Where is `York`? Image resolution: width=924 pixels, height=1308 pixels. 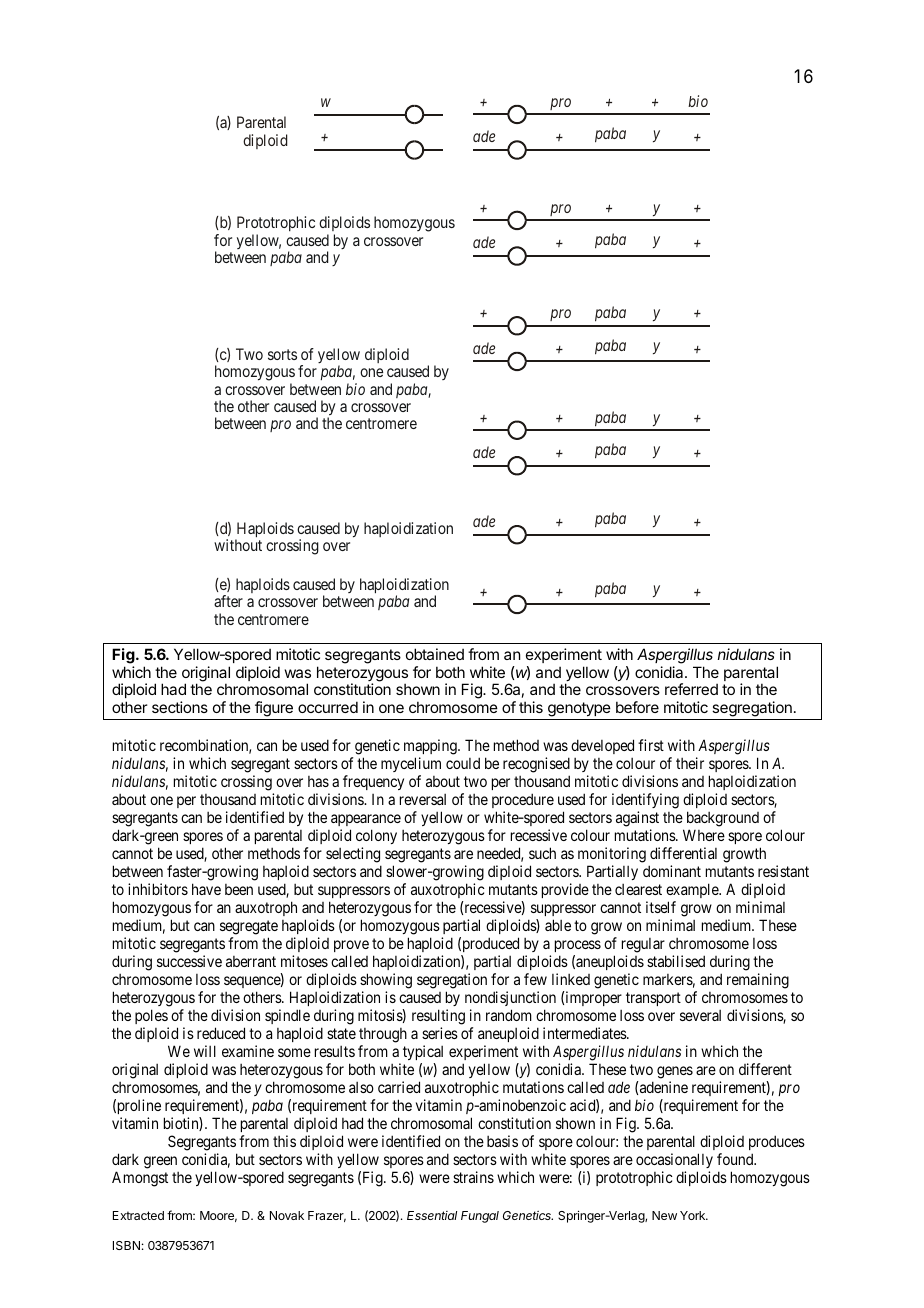
York is located at coordinates (694, 1215).
